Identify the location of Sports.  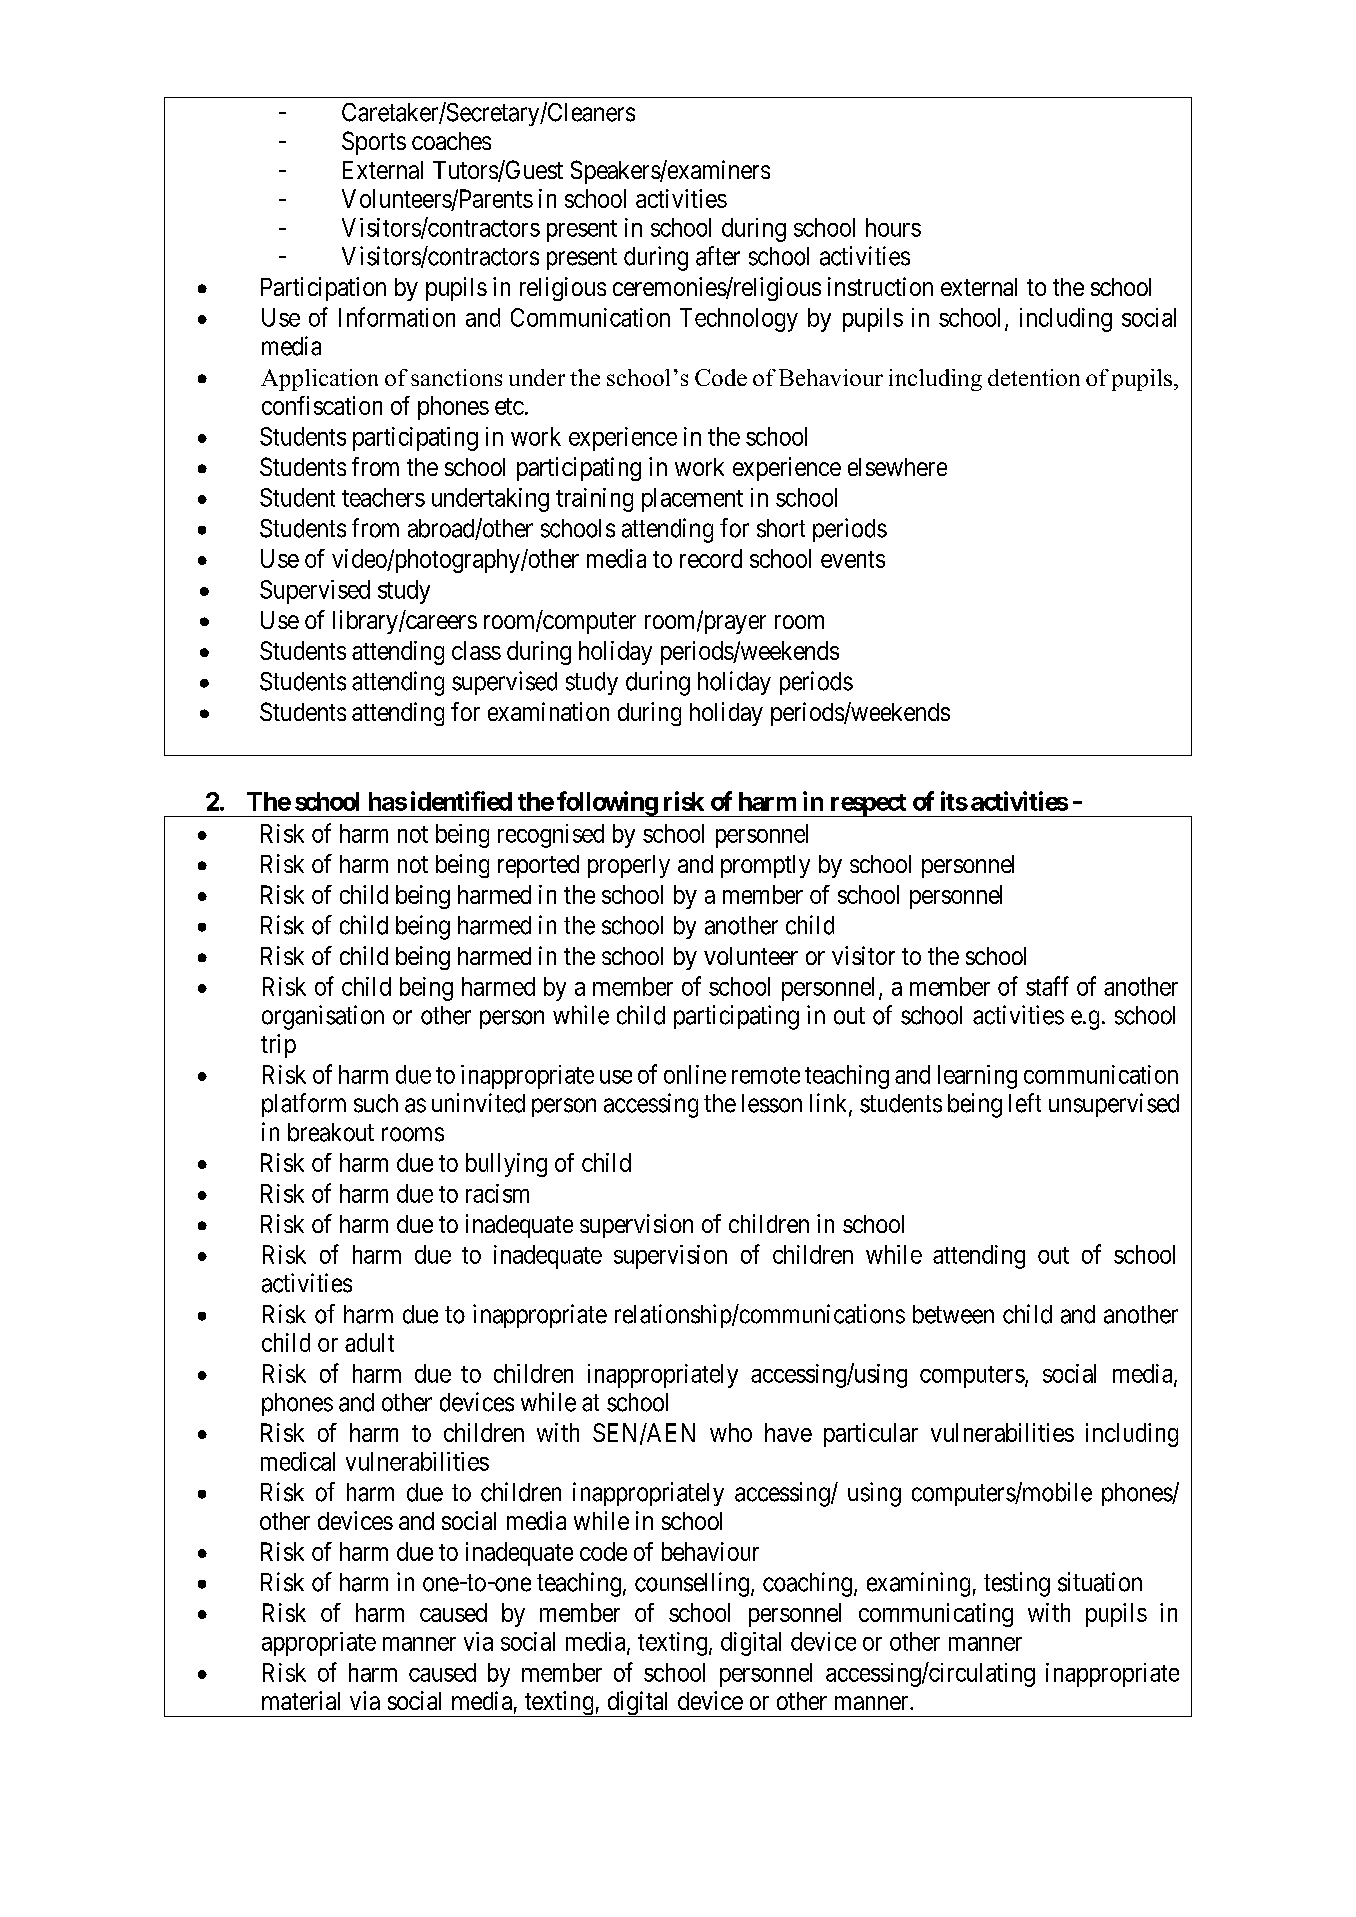
(374, 143).
